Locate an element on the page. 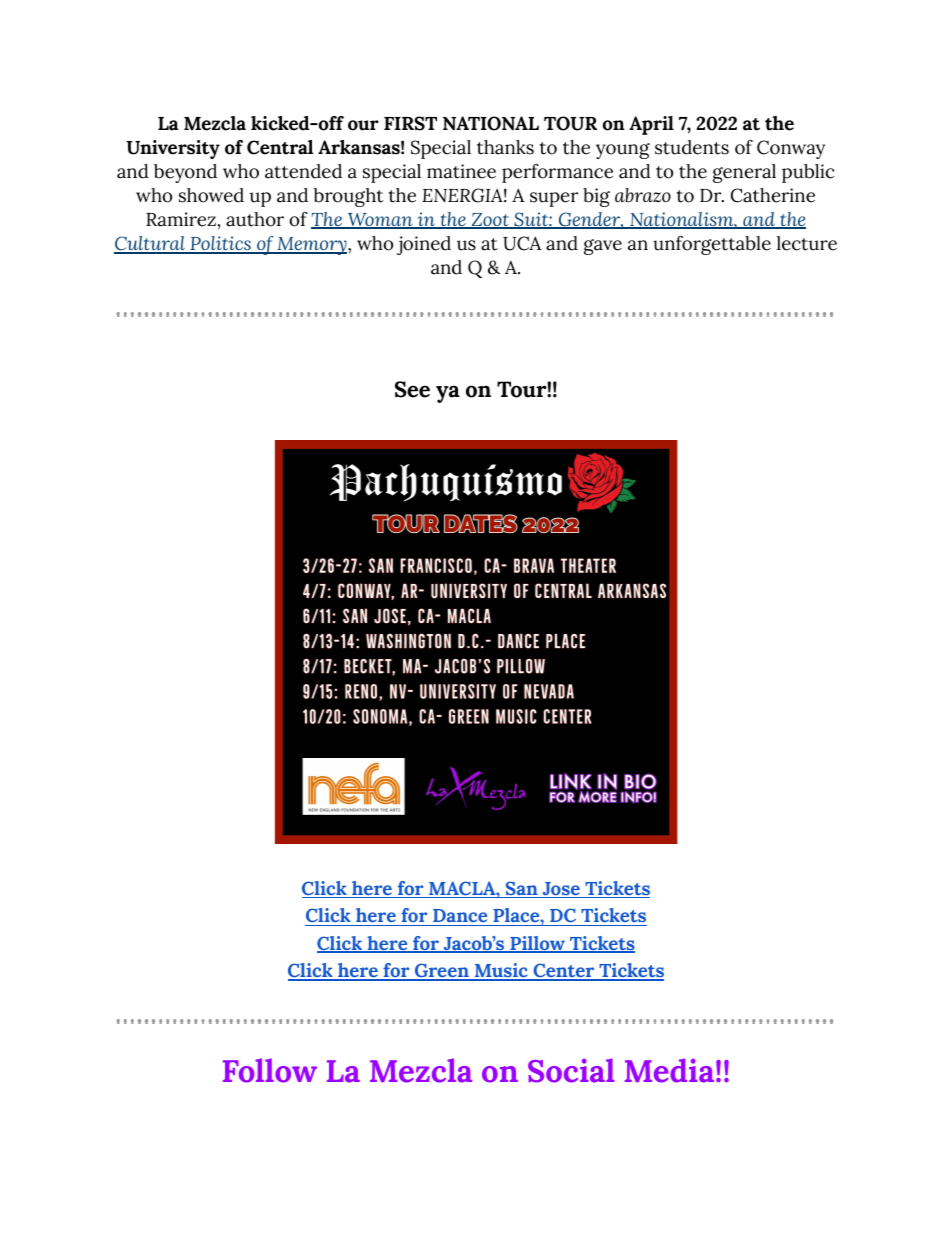  Social is located at coordinates (571, 1070).
